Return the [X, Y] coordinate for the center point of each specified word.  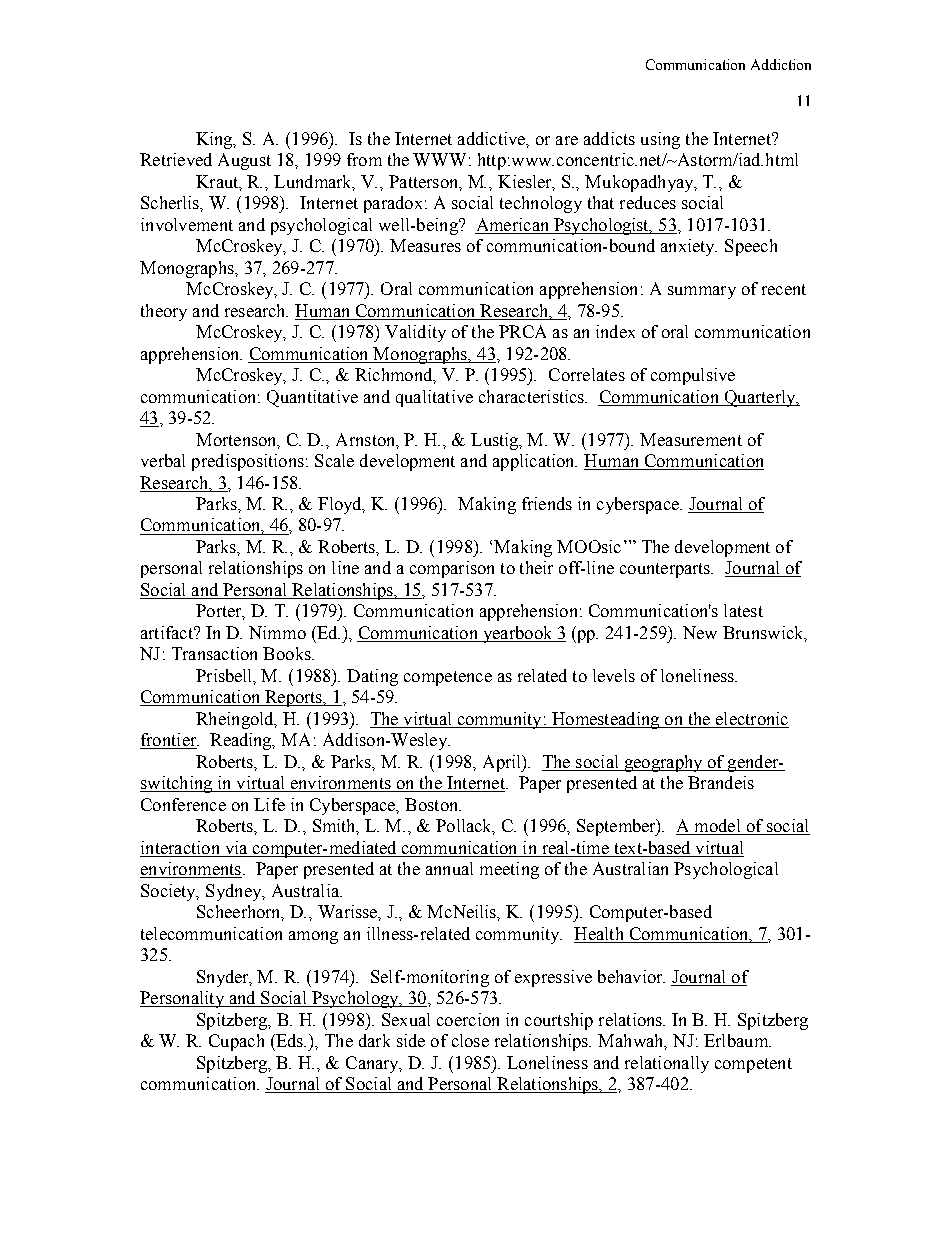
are [567, 140]
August [244, 161]
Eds [290, 1040]
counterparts [666, 570]
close [470, 1040]
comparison [452, 569]
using [660, 140]
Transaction [214, 653]
